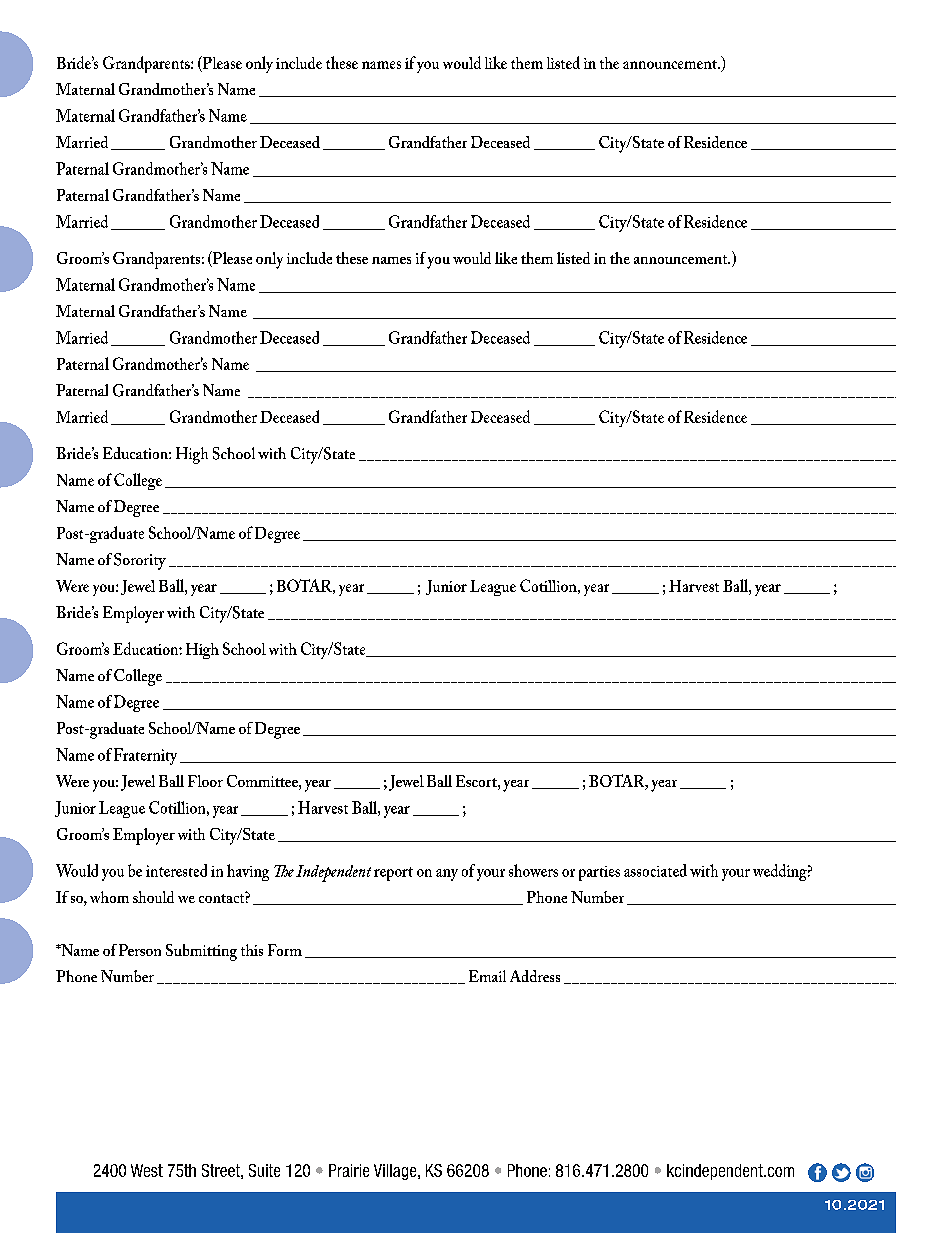 The image size is (952, 1233). I want to click on West, so click(147, 1170).
